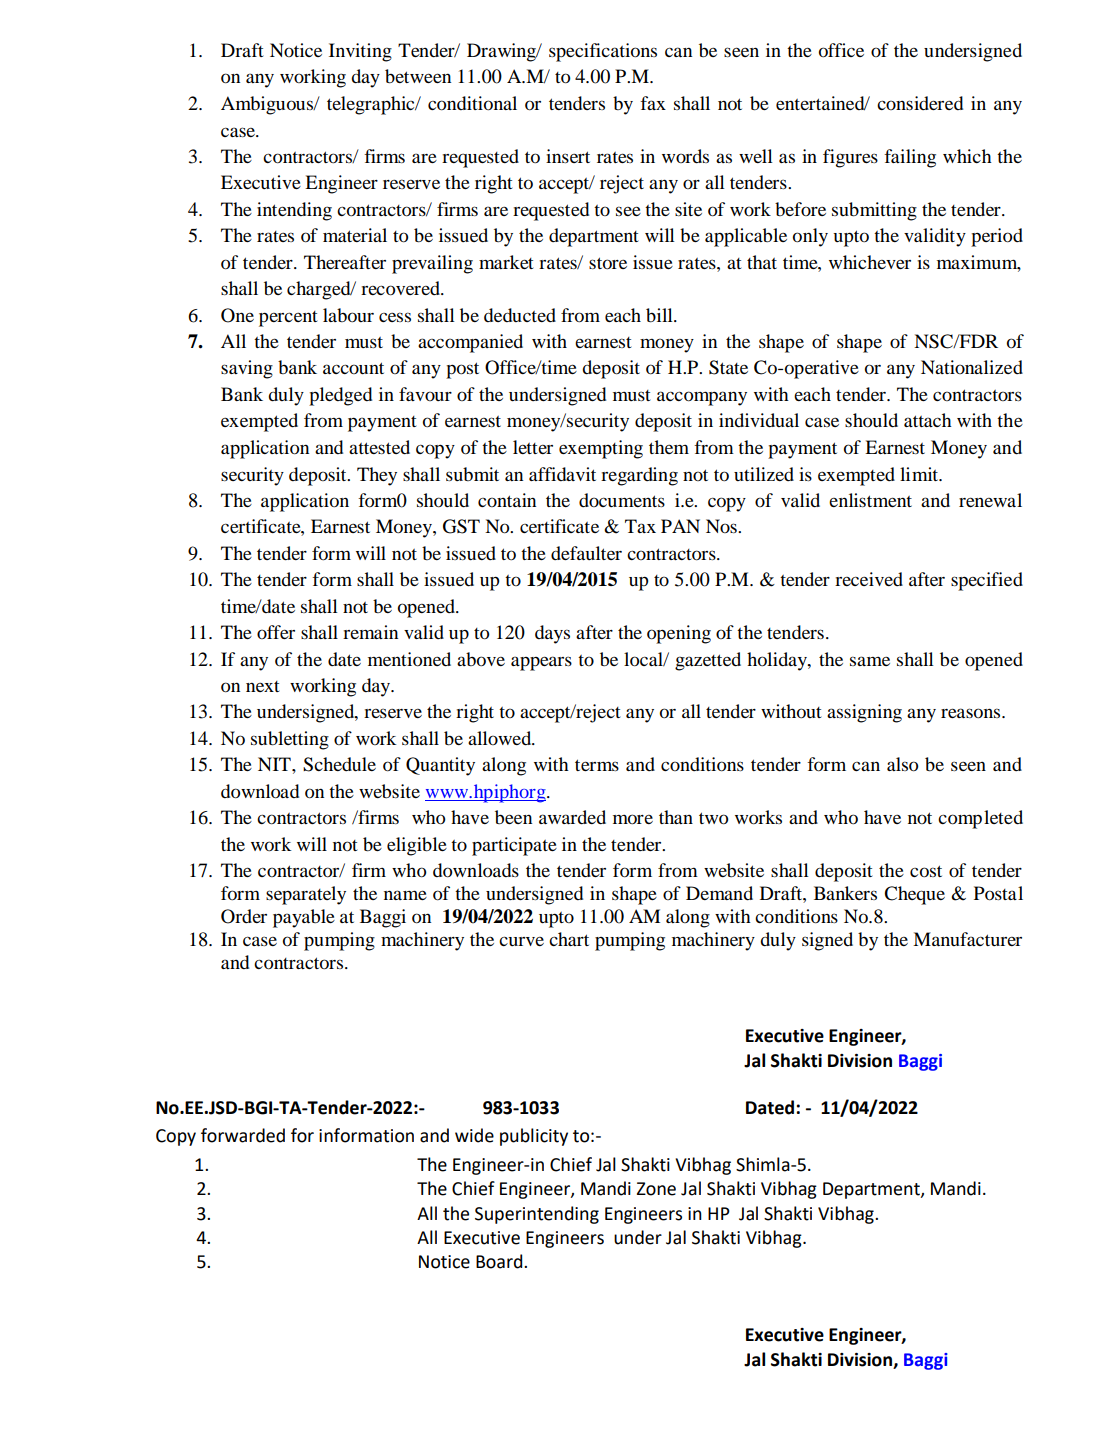  I want to click on limit, so click(920, 474).
